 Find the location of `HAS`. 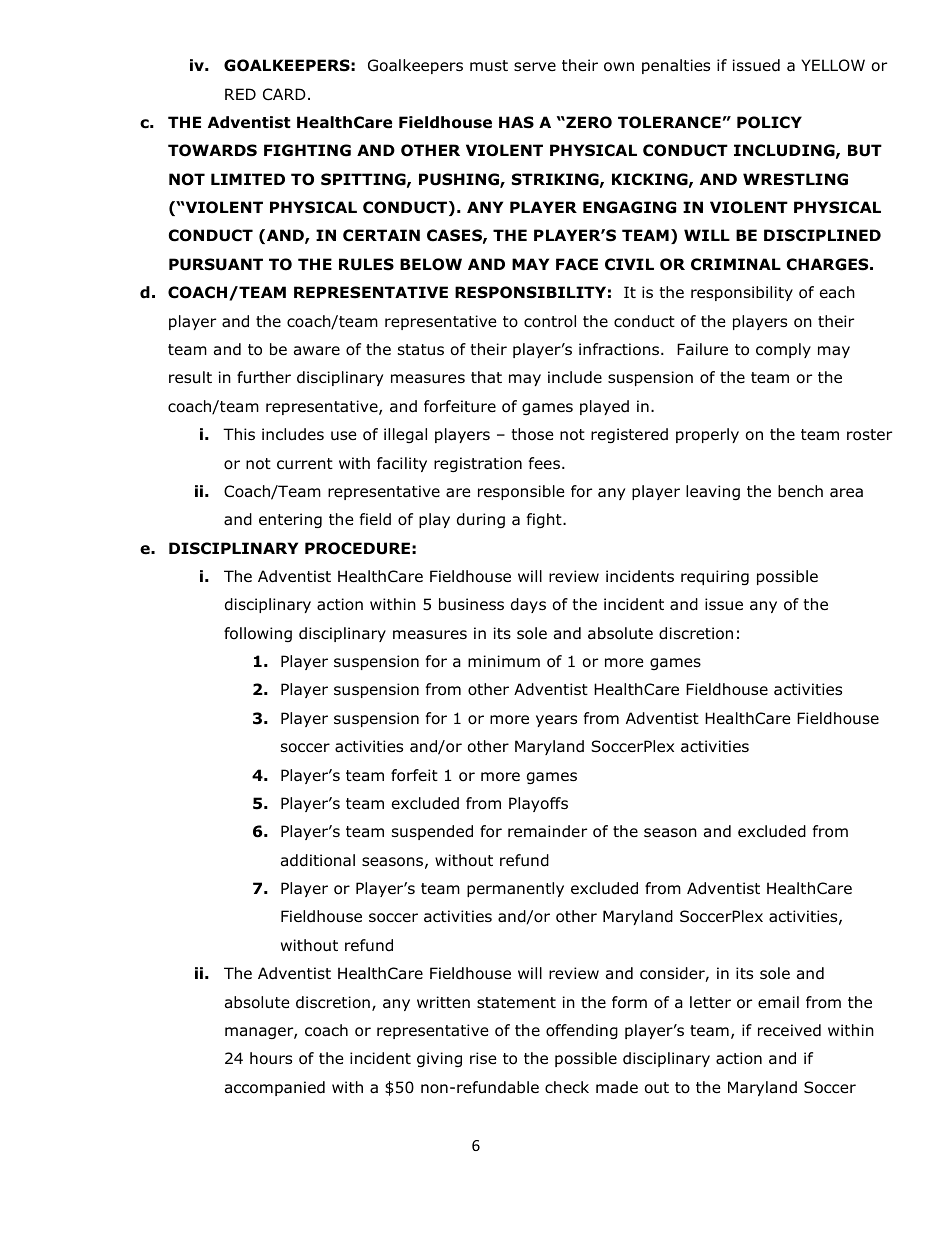

HAS is located at coordinates (516, 122).
